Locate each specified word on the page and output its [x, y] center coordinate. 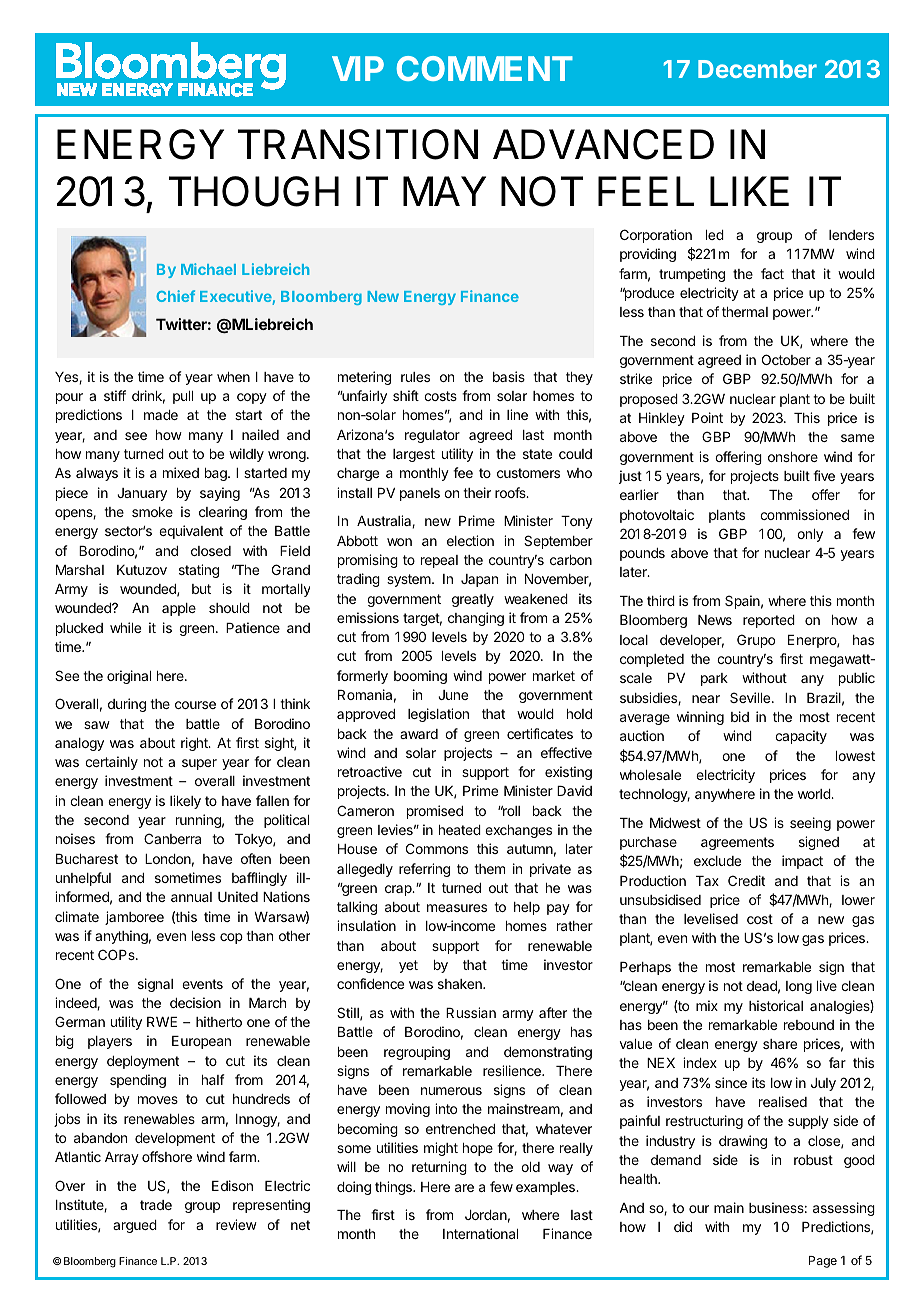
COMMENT [484, 68]
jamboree [134, 918]
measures [457, 908]
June [453, 695]
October [786, 359]
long [799, 987]
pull [183, 397]
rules [415, 377]
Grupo [756, 641]
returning [439, 1168]
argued [135, 1226]
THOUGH [254, 191]
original [129, 677]
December [757, 69]
